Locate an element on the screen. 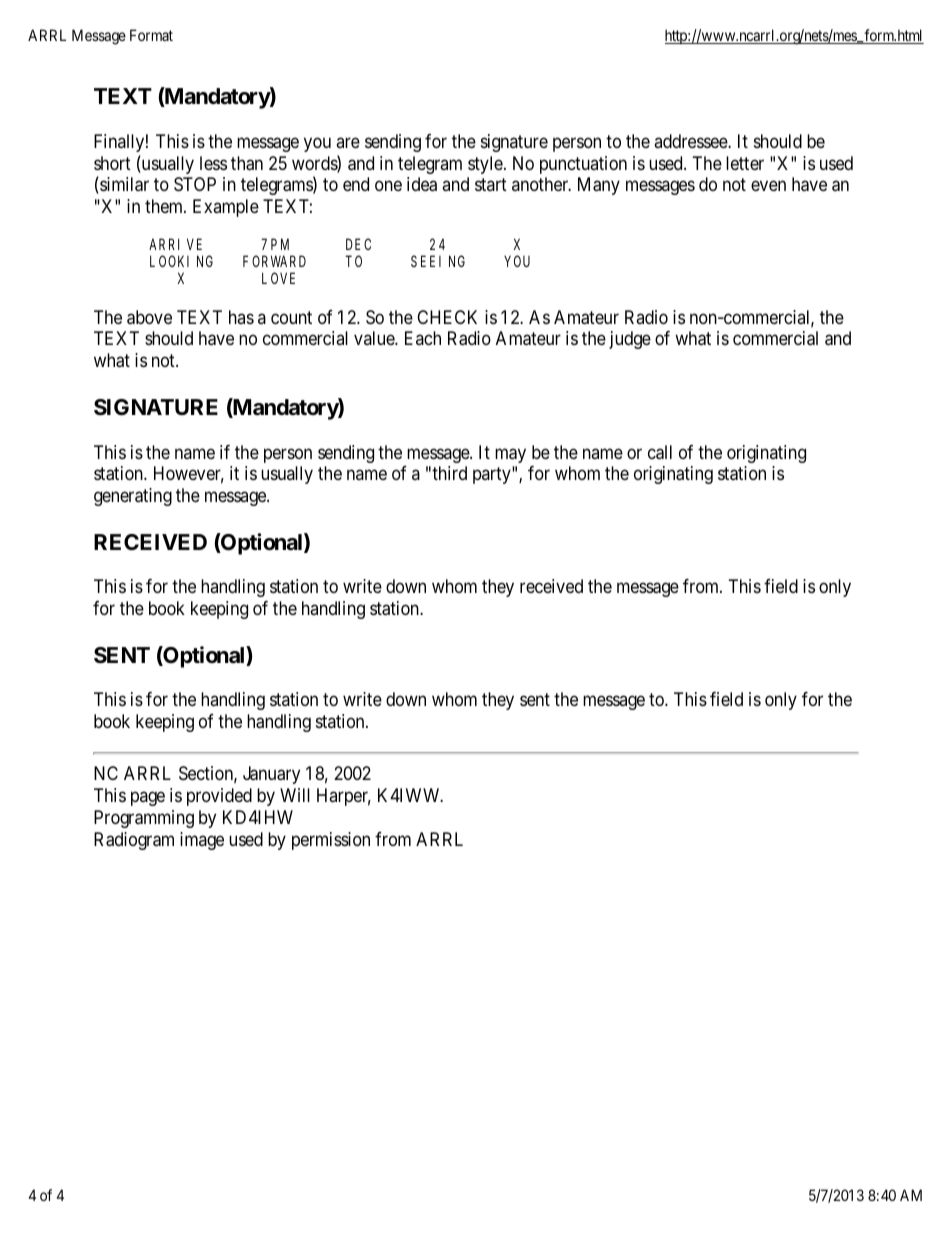 The height and width of the screenshot is (1233, 952). Will is located at coordinates (295, 795).
